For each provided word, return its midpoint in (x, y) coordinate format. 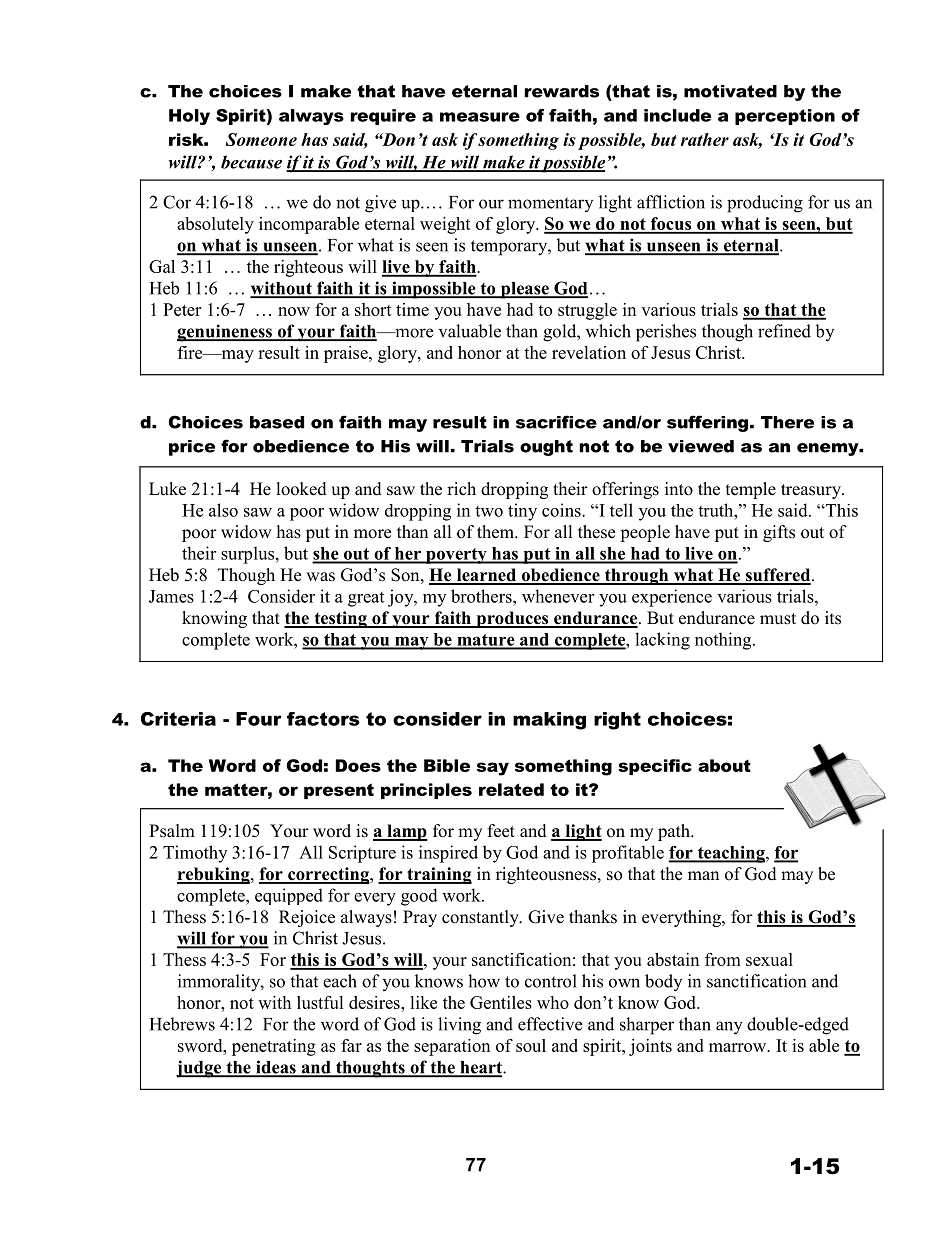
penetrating (274, 1047)
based (277, 422)
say (493, 769)
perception (785, 117)
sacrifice (556, 422)
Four (259, 719)
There (787, 422)
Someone (261, 139)
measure (480, 117)
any (729, 1028)
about (724, 765)
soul (531, 1045)
